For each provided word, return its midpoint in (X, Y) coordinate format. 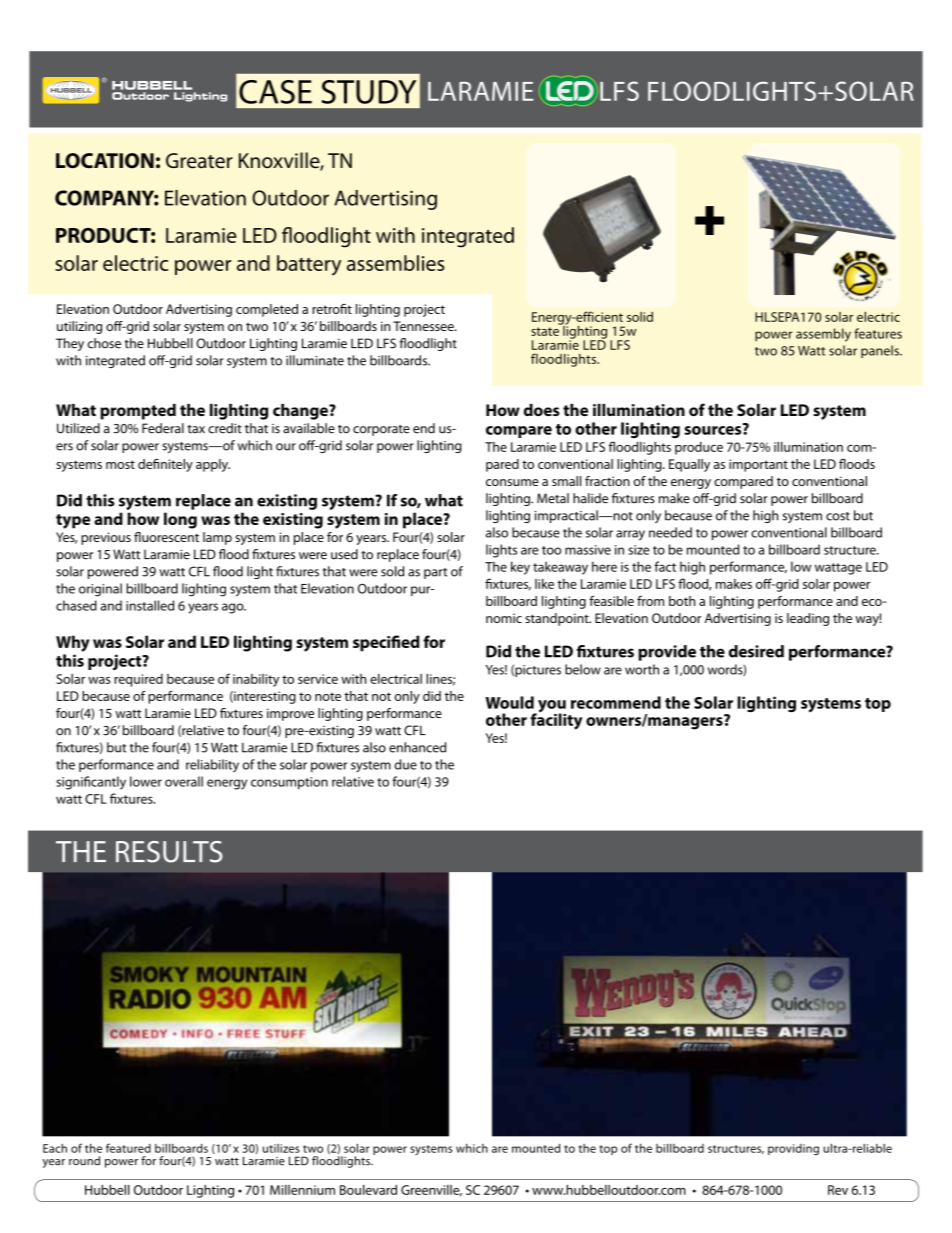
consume (512, 482)
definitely (165, 465)
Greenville (431, 1191)
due (406, 764)
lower (146, 781)
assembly (823, 335)
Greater (199, 161)
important (758, 465)
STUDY (368, 92)
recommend (616, 702)
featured (128, 1148)
